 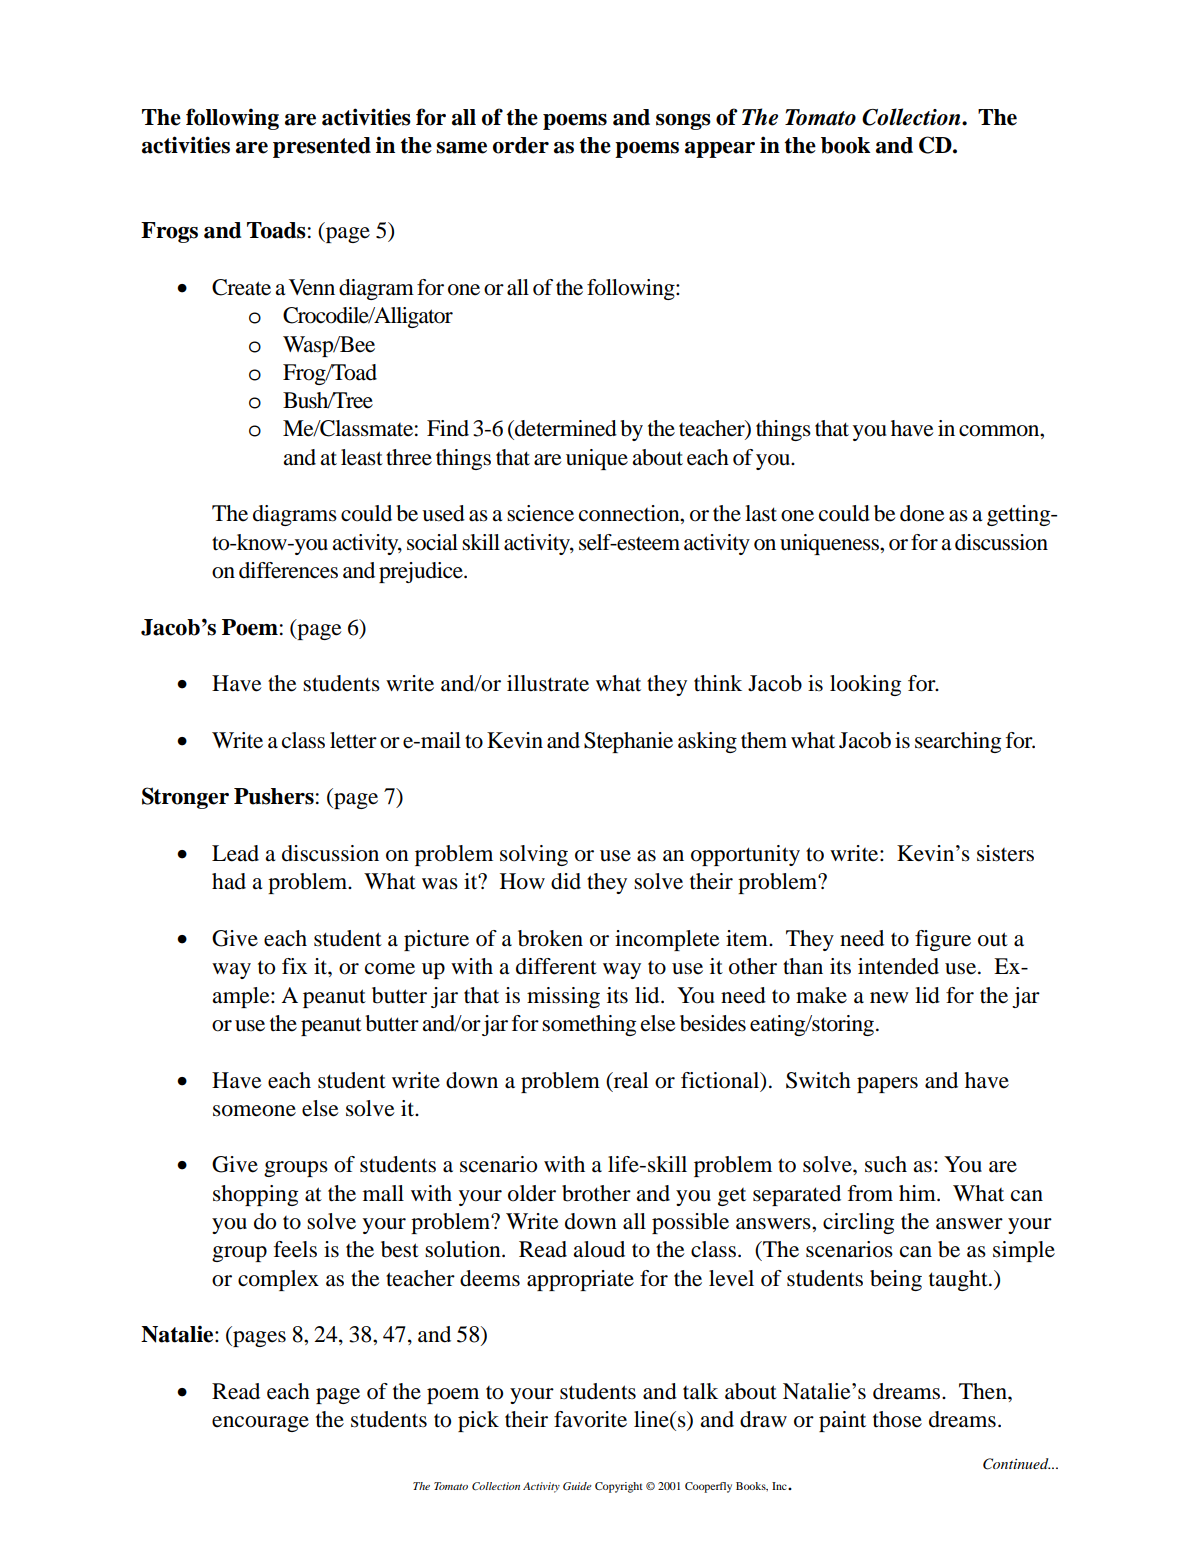 I want to click on favorite, so click(x=590, y=1419).
